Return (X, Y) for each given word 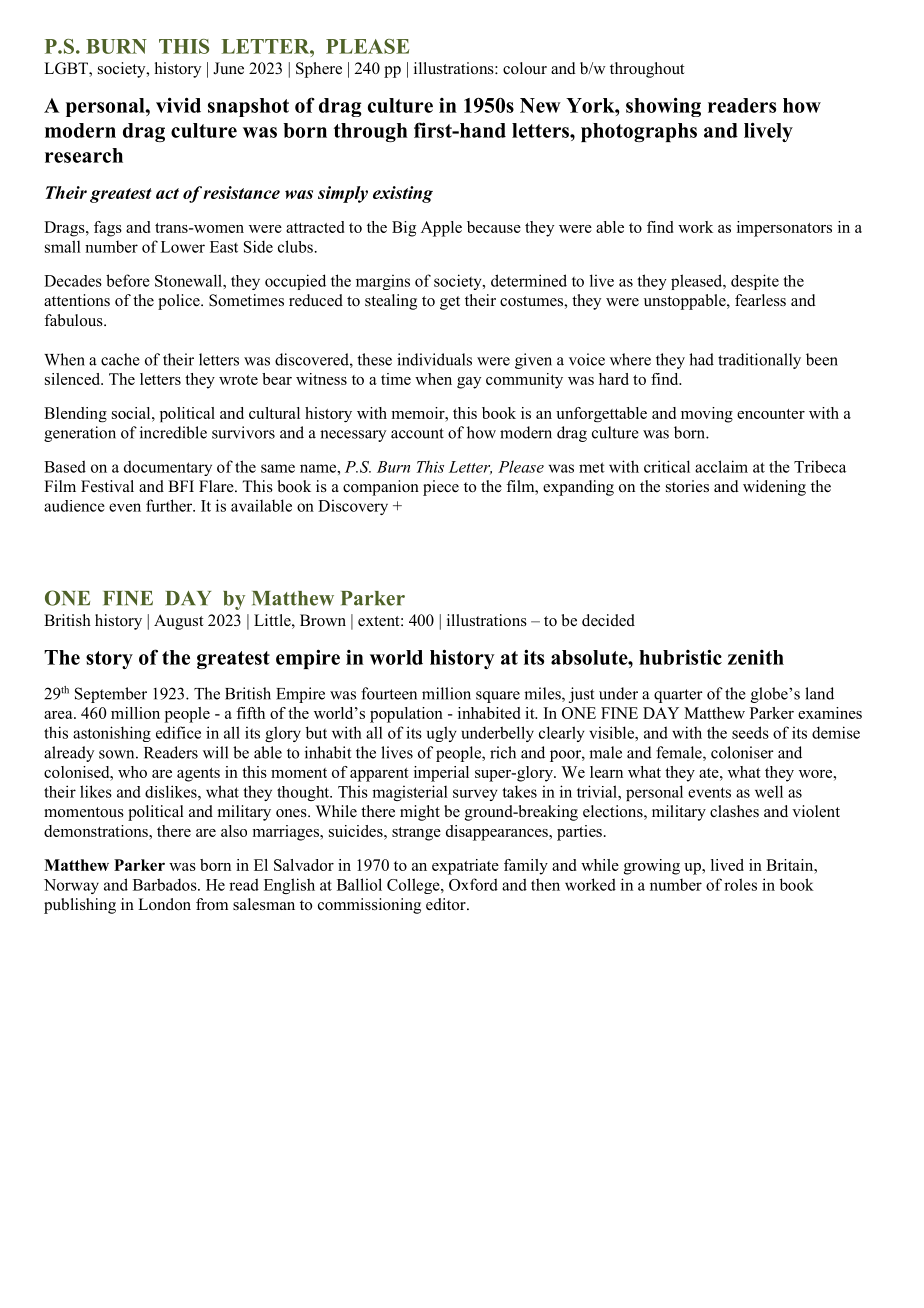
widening (774, 488)
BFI (181, 486)
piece (441, 488)
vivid (178, 105)
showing (663, 107)
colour (525, 68)
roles (740, 884)
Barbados (166, 884)
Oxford (473, 884)
